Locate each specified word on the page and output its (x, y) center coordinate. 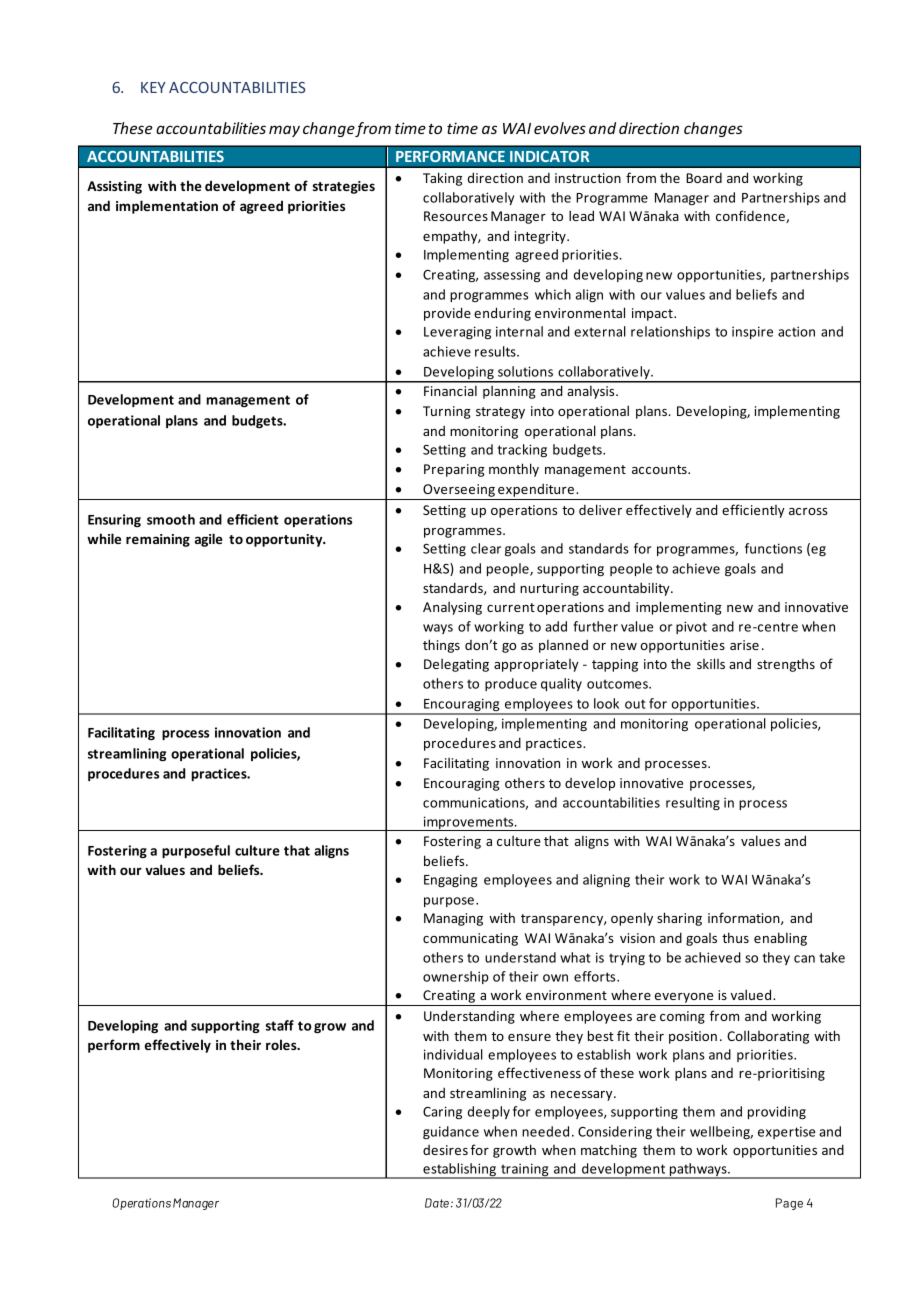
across (808, 511)
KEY (153, 87)
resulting (693, 803)
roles (282, 1044)
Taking (442, 179)
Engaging (450, 880)
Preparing (454, 470)
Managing (453, 919)
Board (704, 178)
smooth (171, 519)
